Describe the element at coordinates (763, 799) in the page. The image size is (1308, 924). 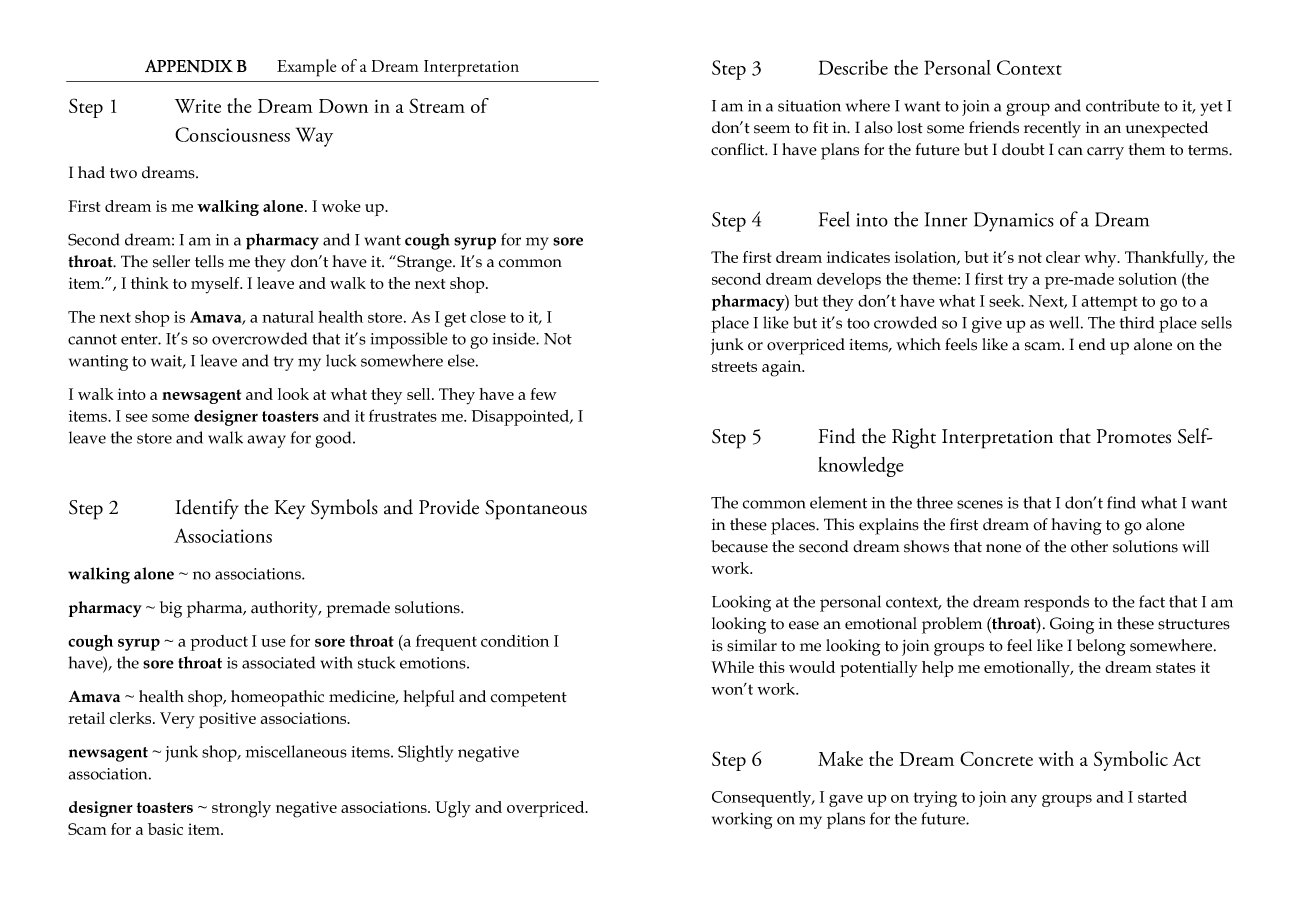
I see `Consequently` at that location.
